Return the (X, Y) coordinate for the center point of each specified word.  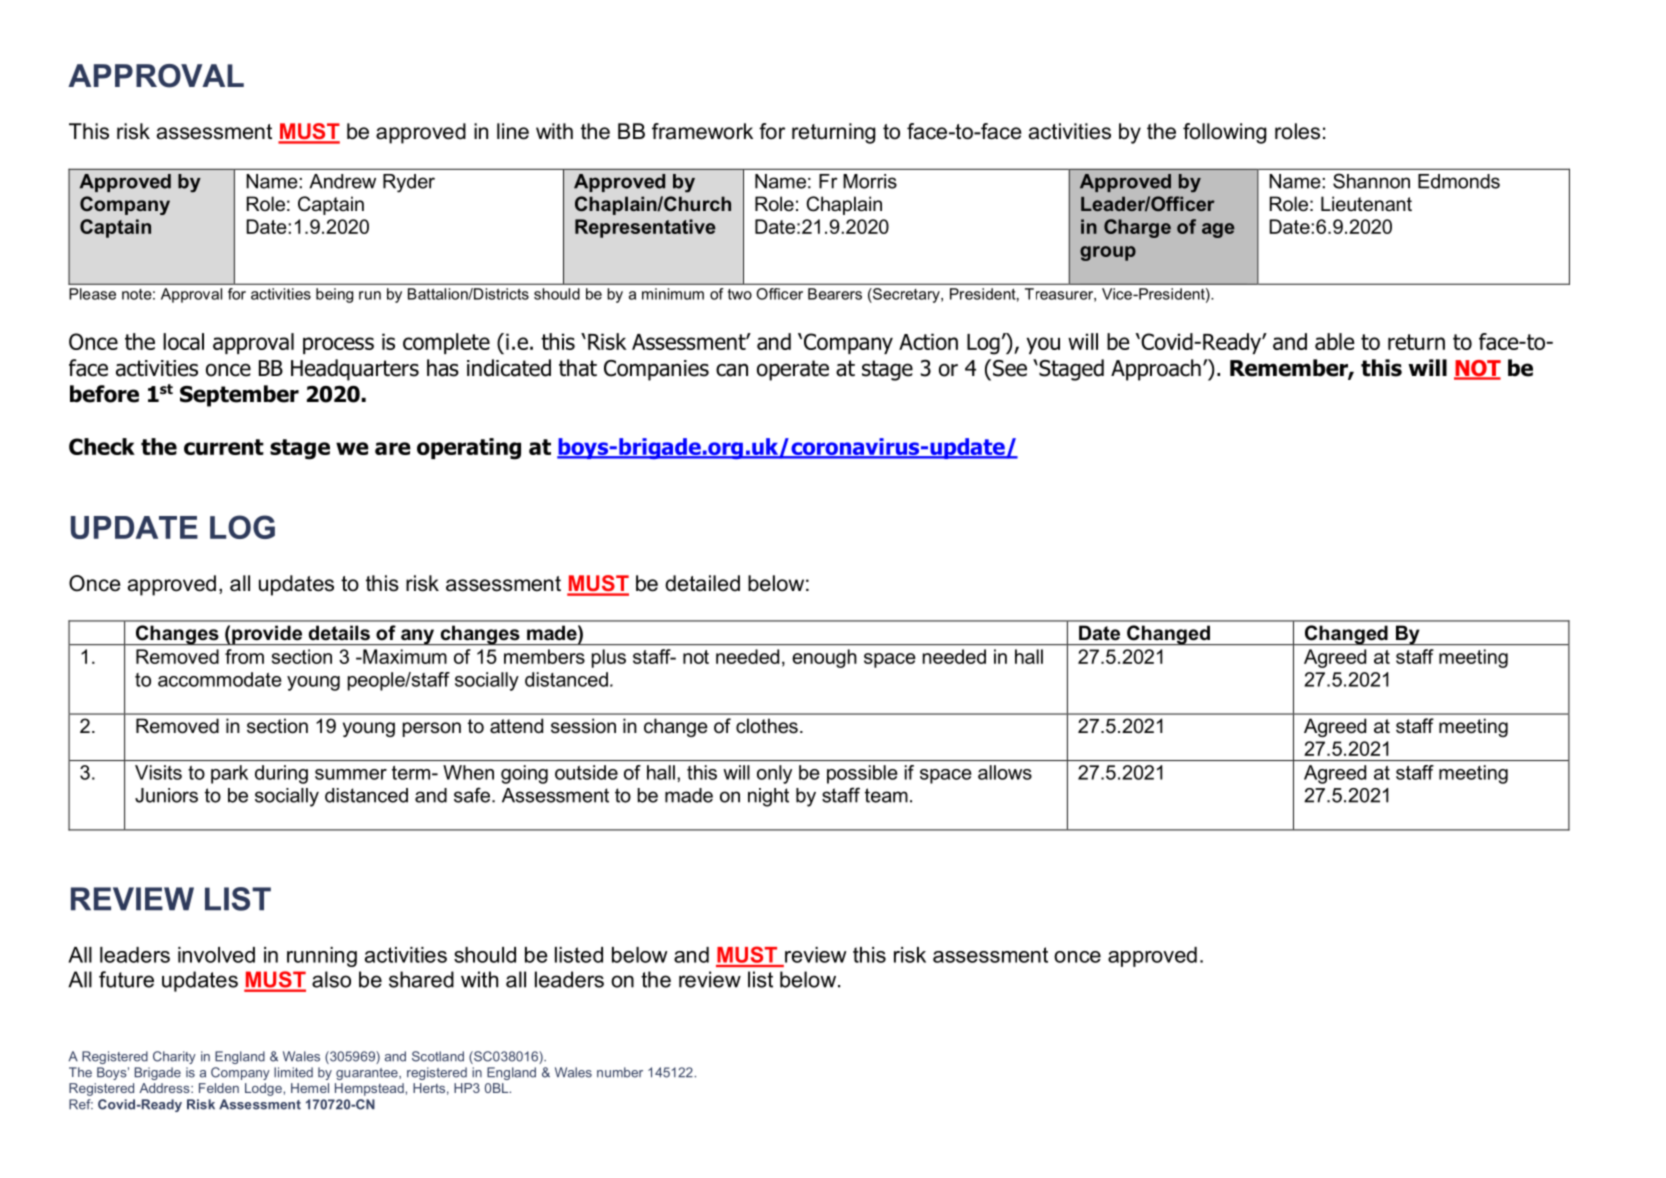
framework (702, 131)
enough (824, 658)
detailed (702, 583)
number (620, 1072)
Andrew (342, 181)
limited (293, 1072)
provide (267, 635)
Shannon (1371, 181)
